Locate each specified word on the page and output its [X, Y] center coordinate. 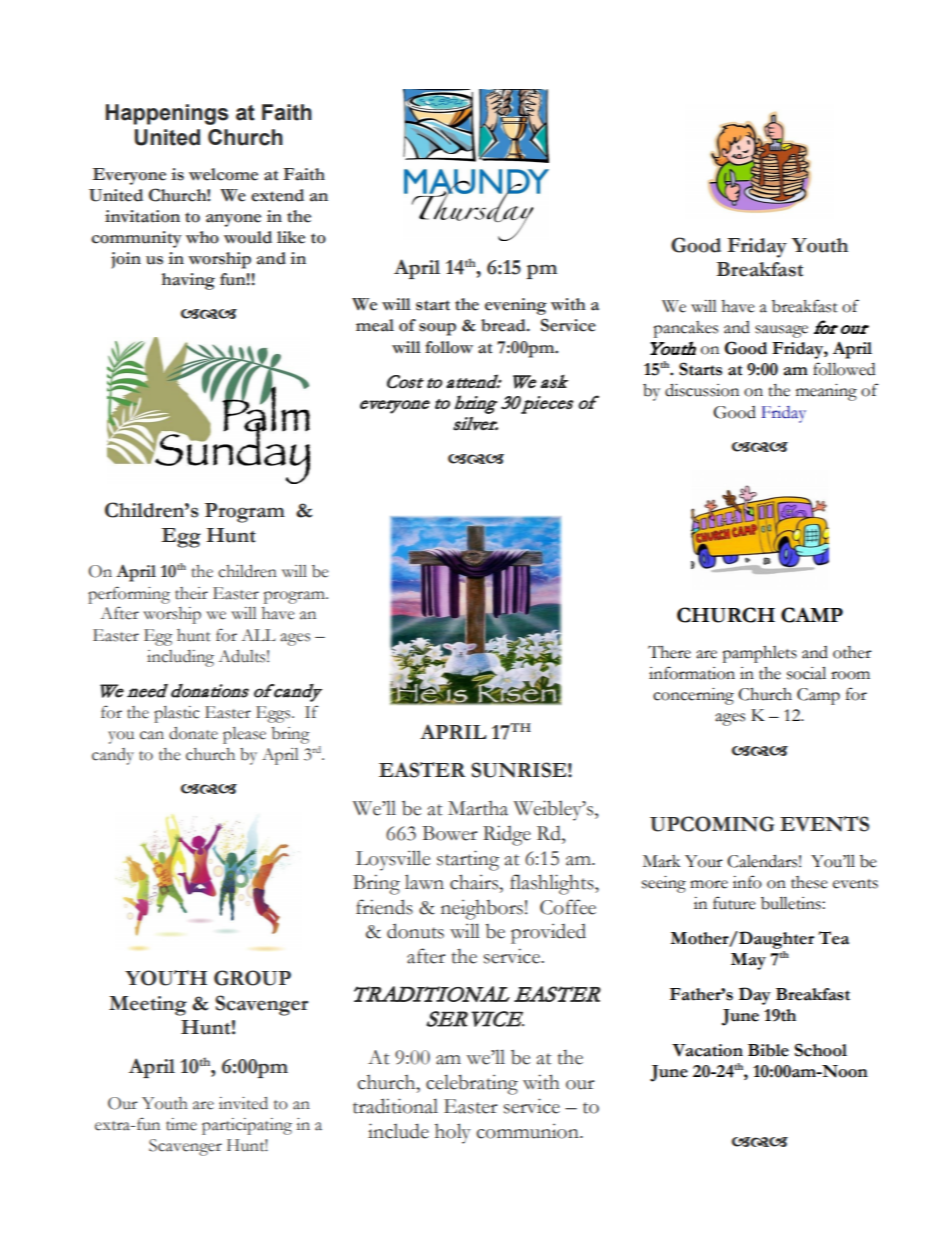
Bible [768, 1050]
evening [516, 306]
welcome [223, 174]
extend [277, 195]
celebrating [472, 1084]
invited [243, 1103]
